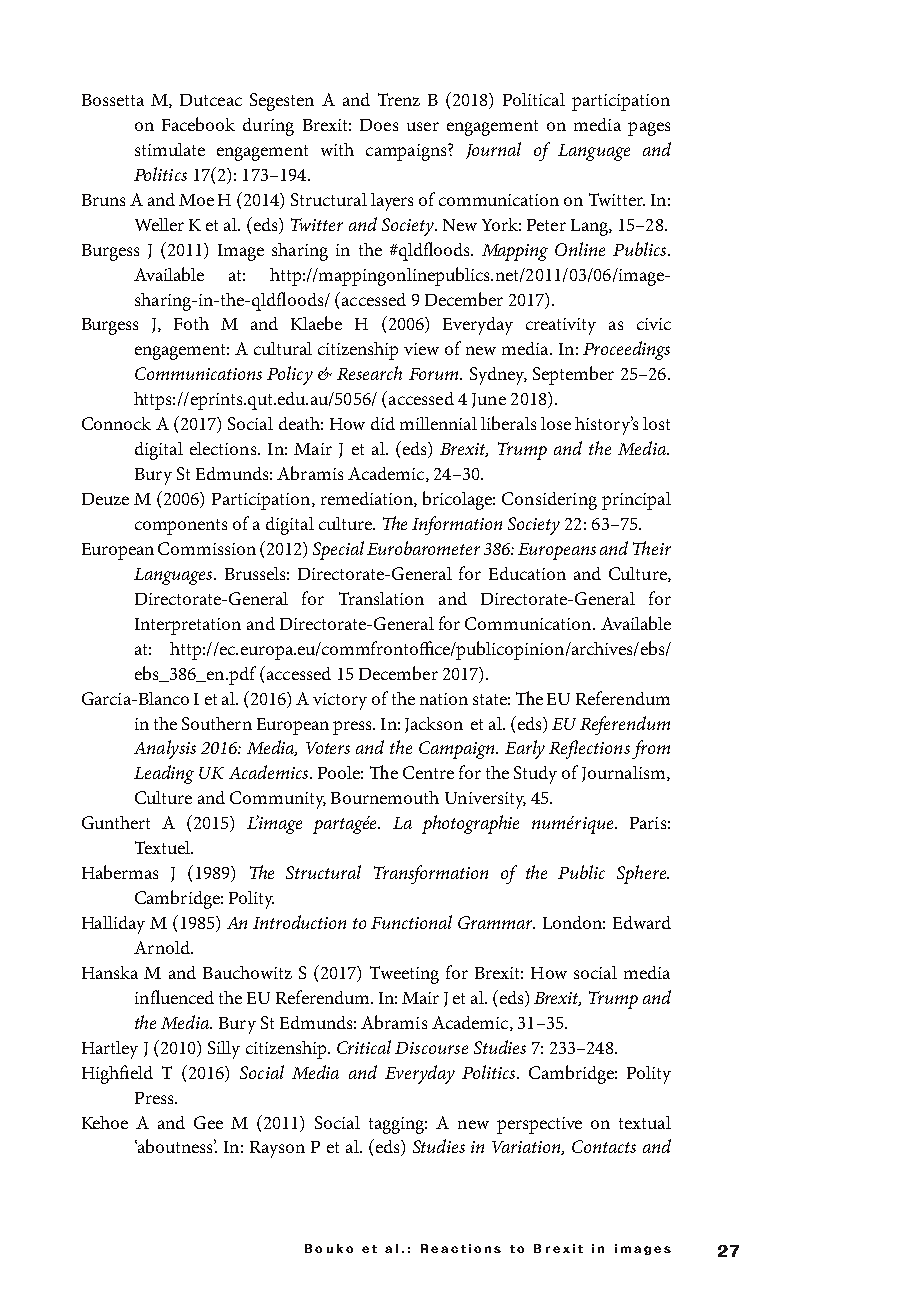 The width and height of the page is (924, 1316). What do you see at coordinates (604, 1146) in the page?
I see `Contacts` at bounding box center [604, 1146].
